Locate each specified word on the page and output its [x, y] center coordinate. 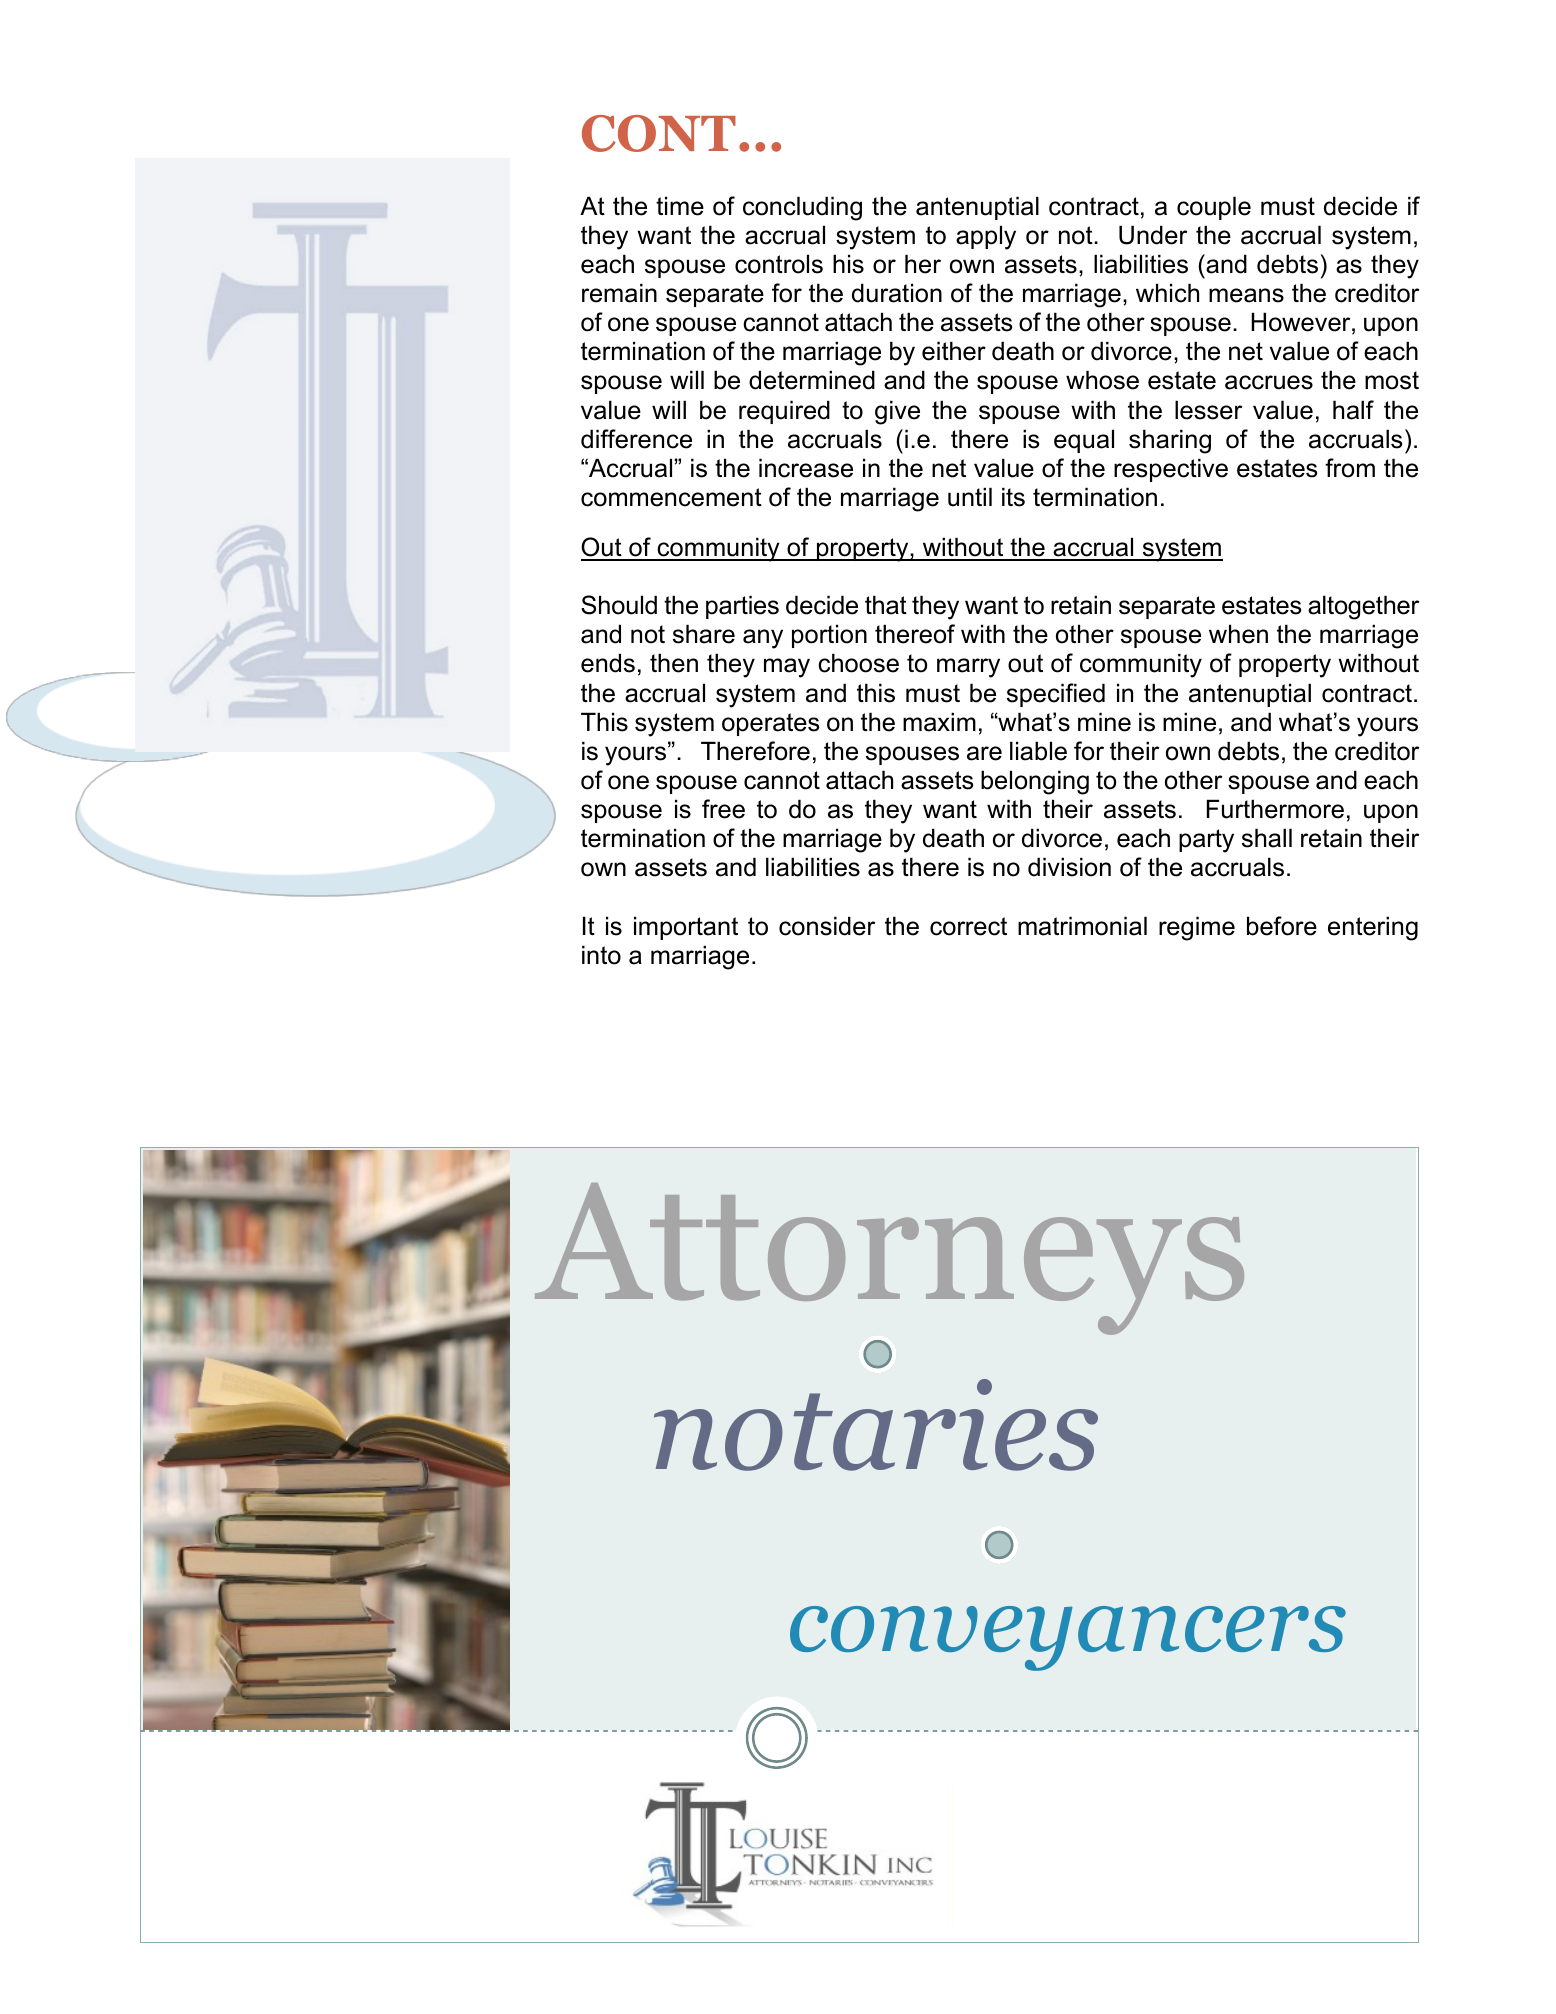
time [680, 206]
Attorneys [889, 1259]
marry [968, 668]
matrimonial [1082, 926]
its [1013, 497]
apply [986, 237]
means [1246, 295]
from [1350, 468]
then [674, 663]
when [1238, 634]
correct [968, 926]
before [1282, 926]
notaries [876, 1425]
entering [1373, 928]
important [686, 928]
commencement [671, 497]
